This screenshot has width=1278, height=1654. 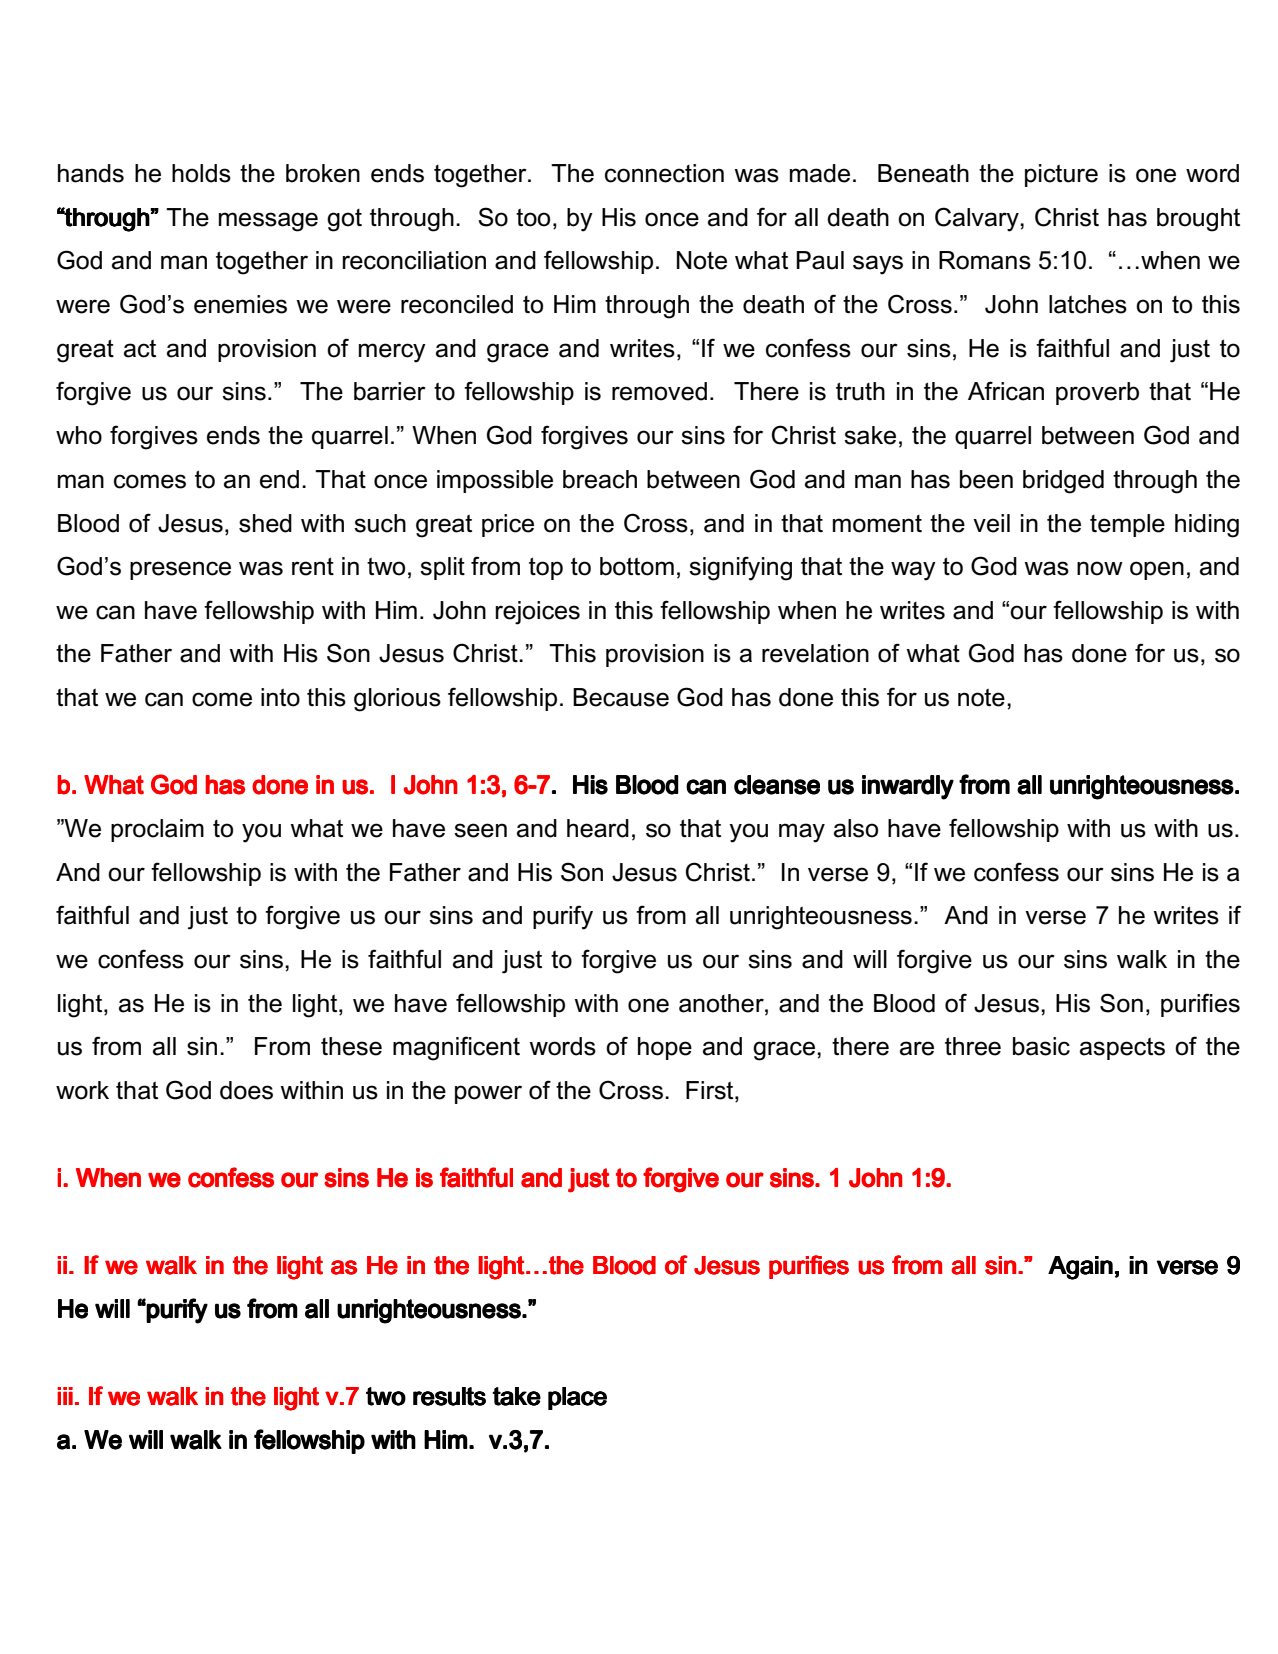 I want to click on breach, so click(x=600, y=479).
